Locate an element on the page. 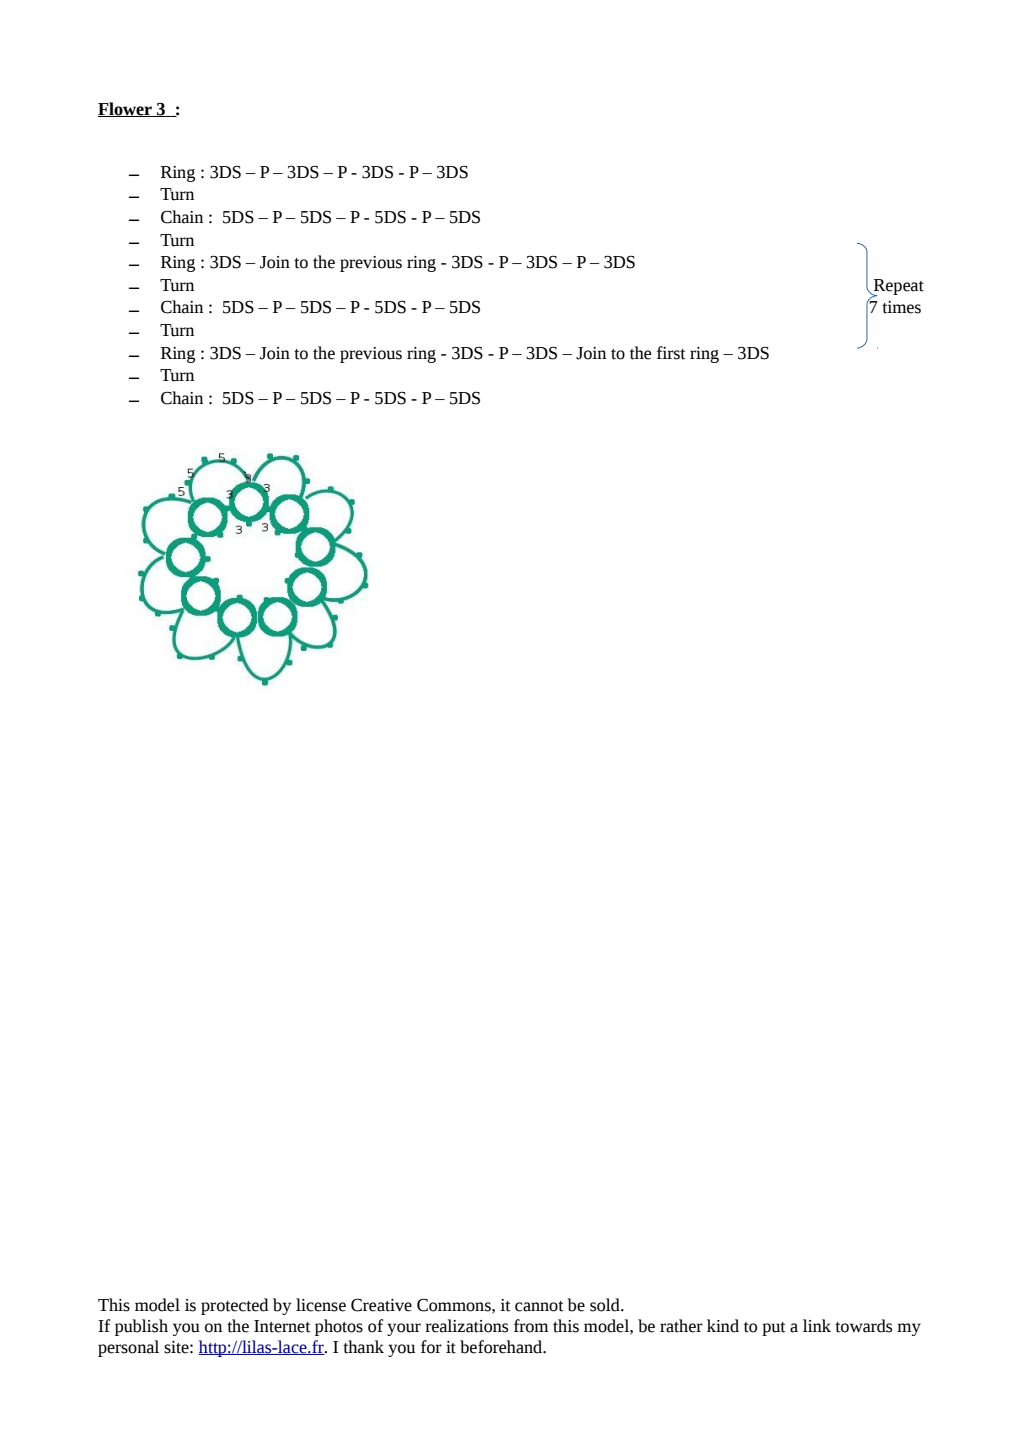  times is located at coordinates (901, 307).
